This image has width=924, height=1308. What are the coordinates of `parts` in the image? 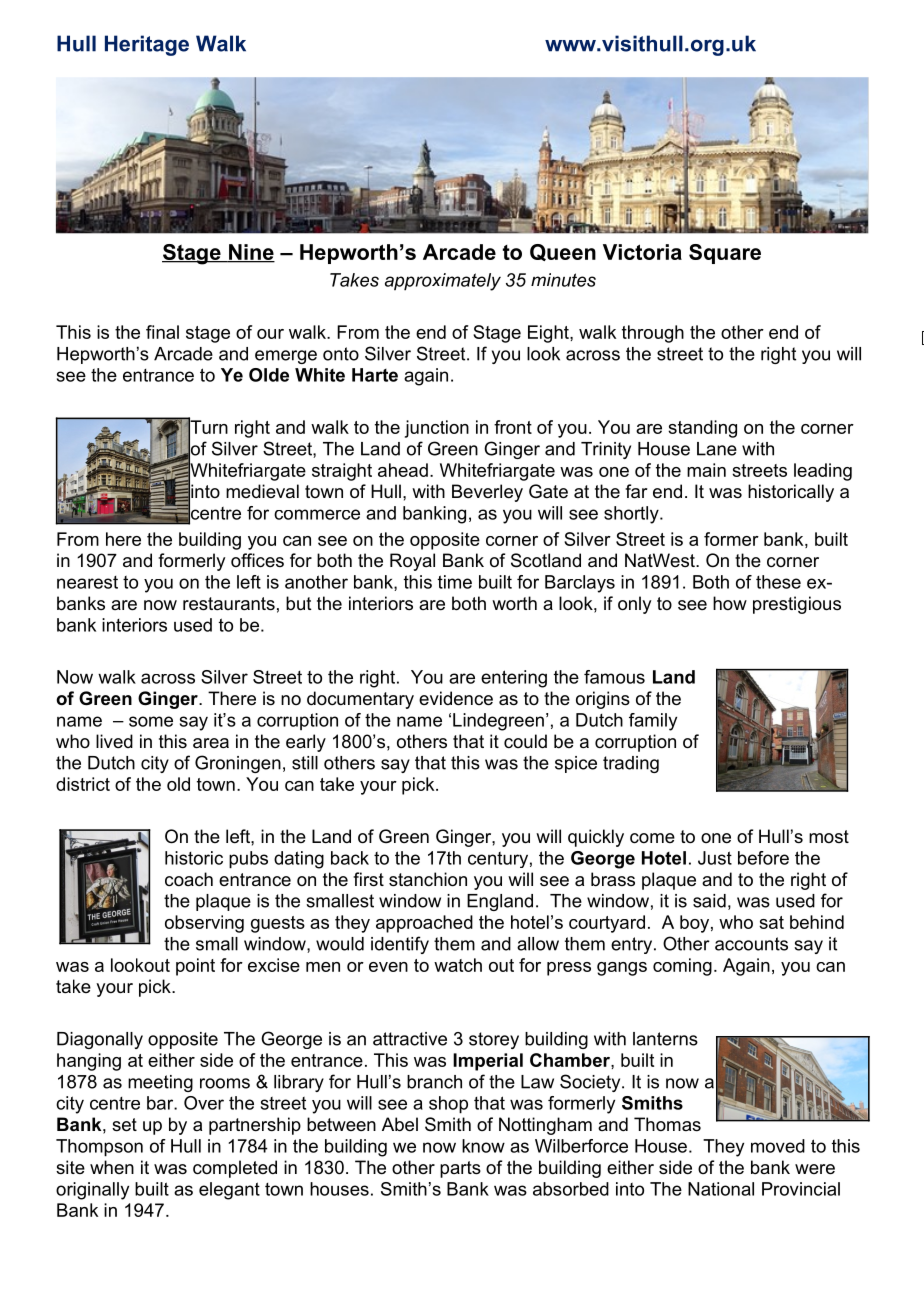 It's located at (460, 1169).
